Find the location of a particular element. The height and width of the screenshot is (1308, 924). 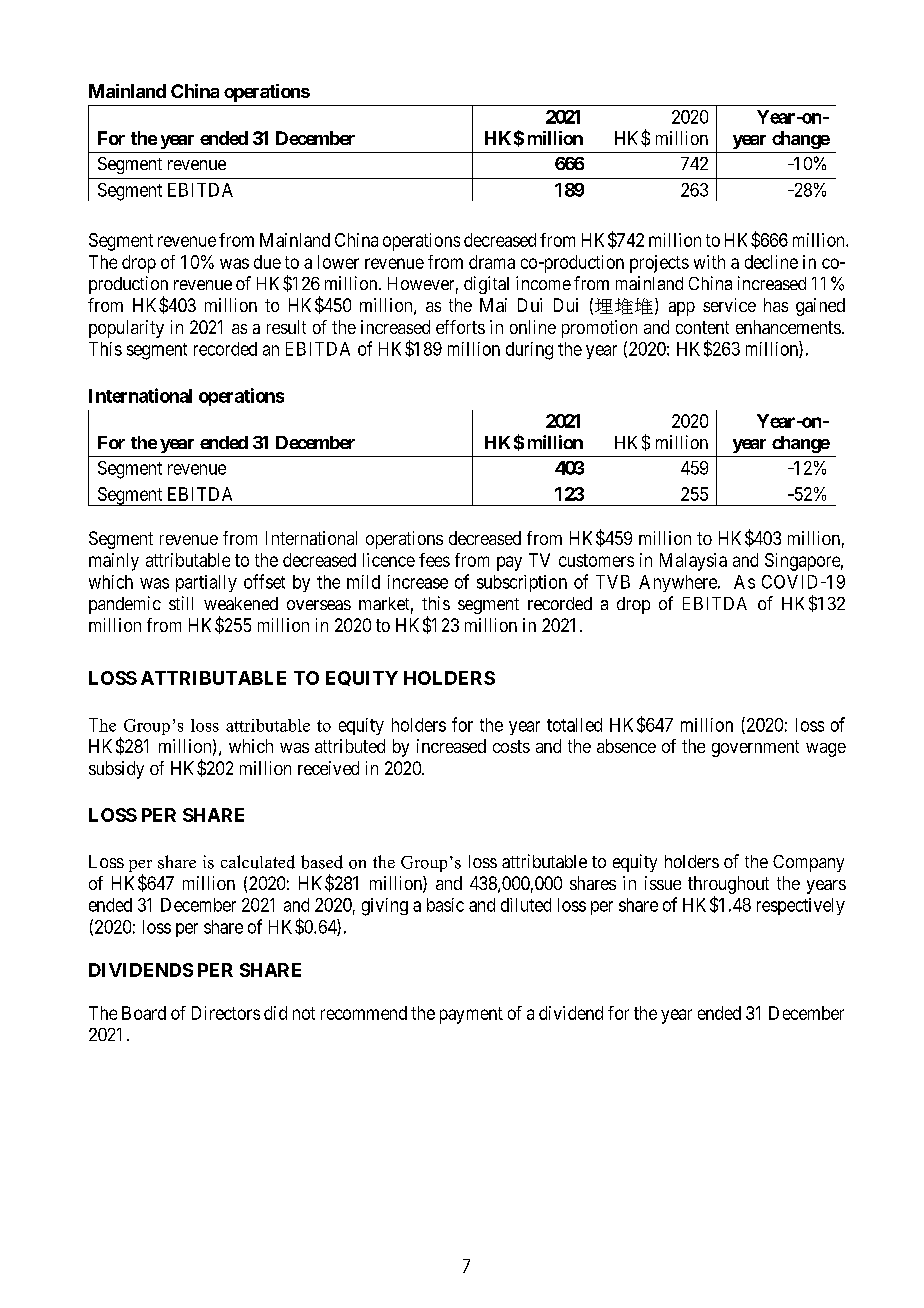

Malaysia is located at coordinates (693, 562).
